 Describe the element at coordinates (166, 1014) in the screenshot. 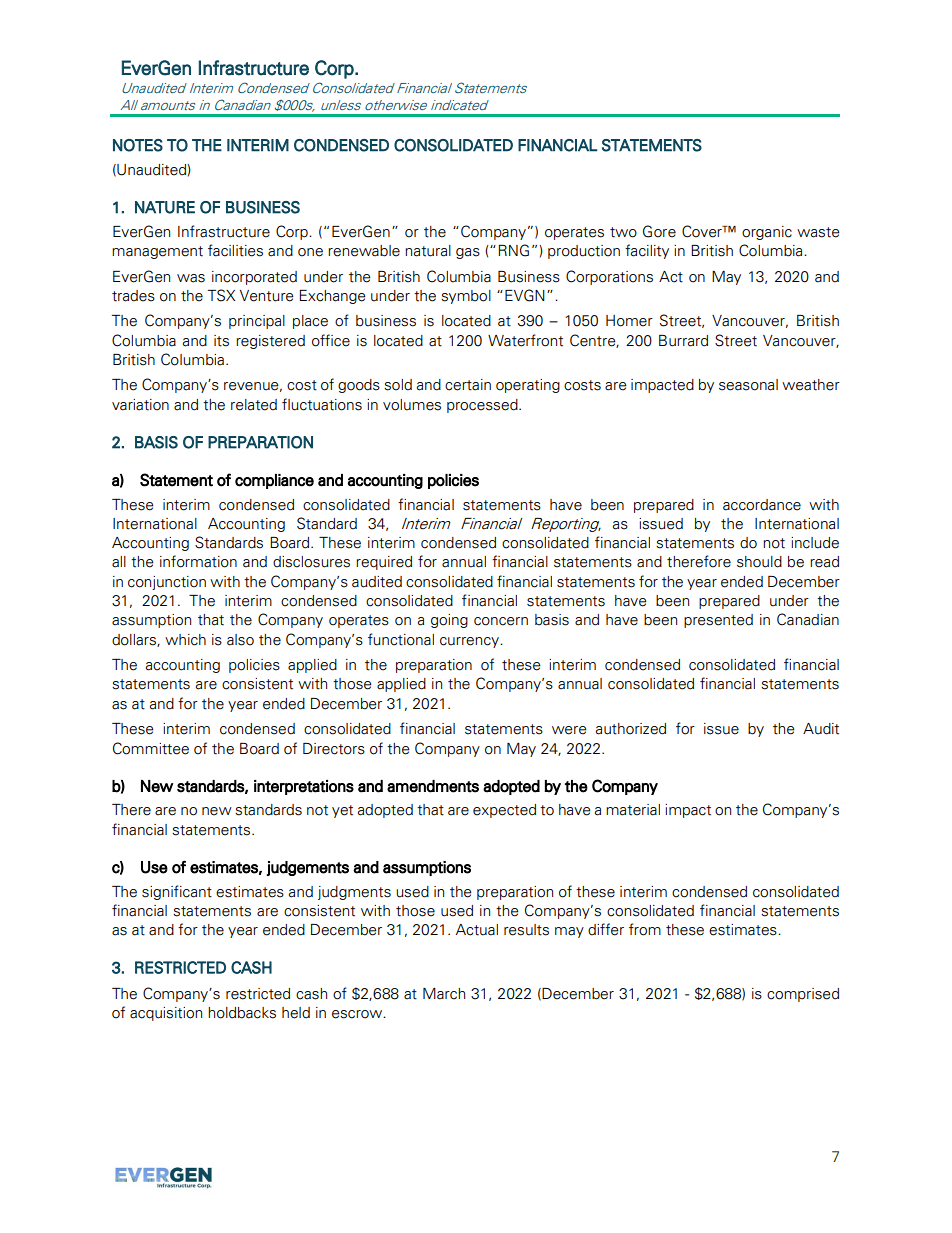

I see `acquisition` at that location.
